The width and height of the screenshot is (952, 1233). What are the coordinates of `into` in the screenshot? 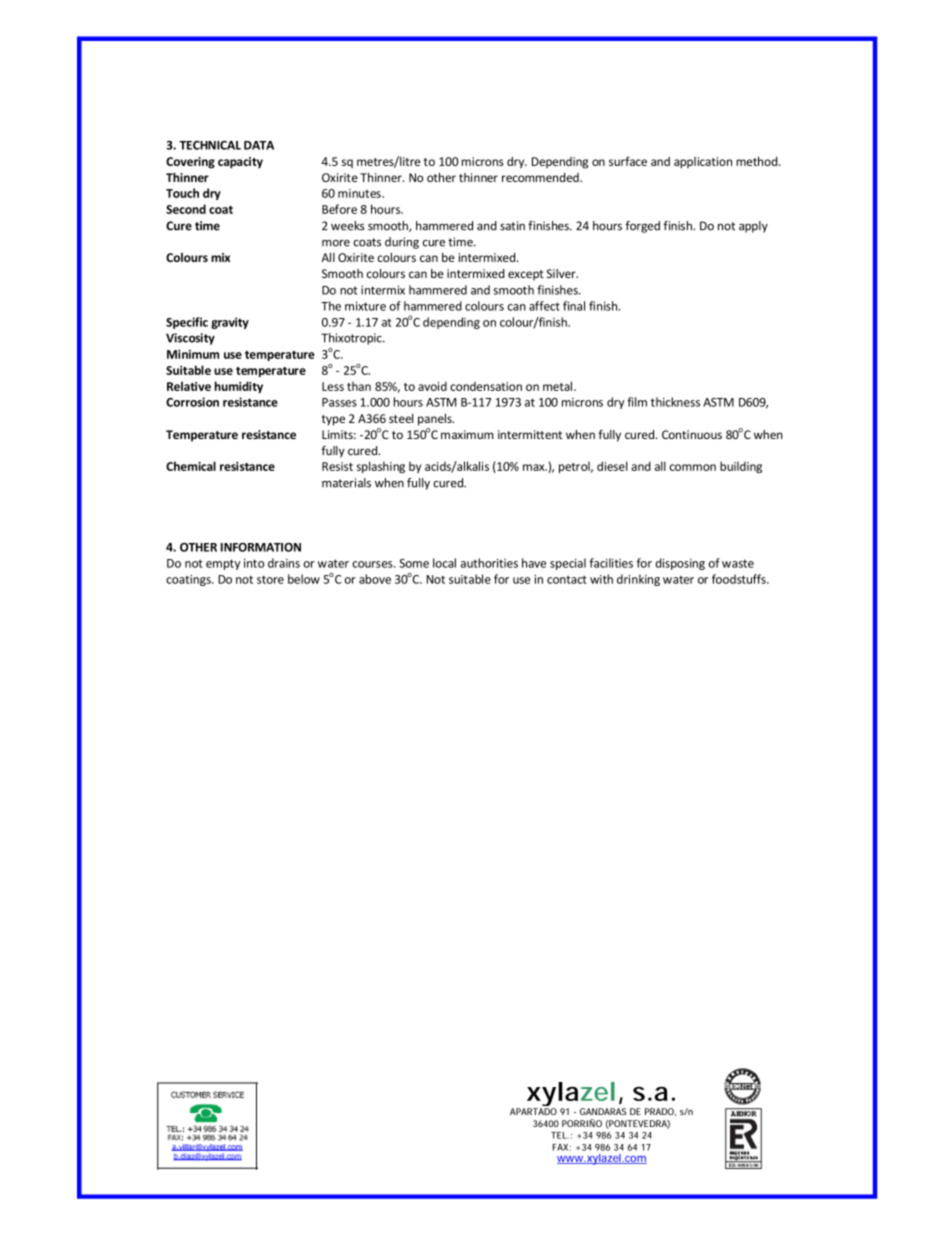 It's located at (254, 563).
